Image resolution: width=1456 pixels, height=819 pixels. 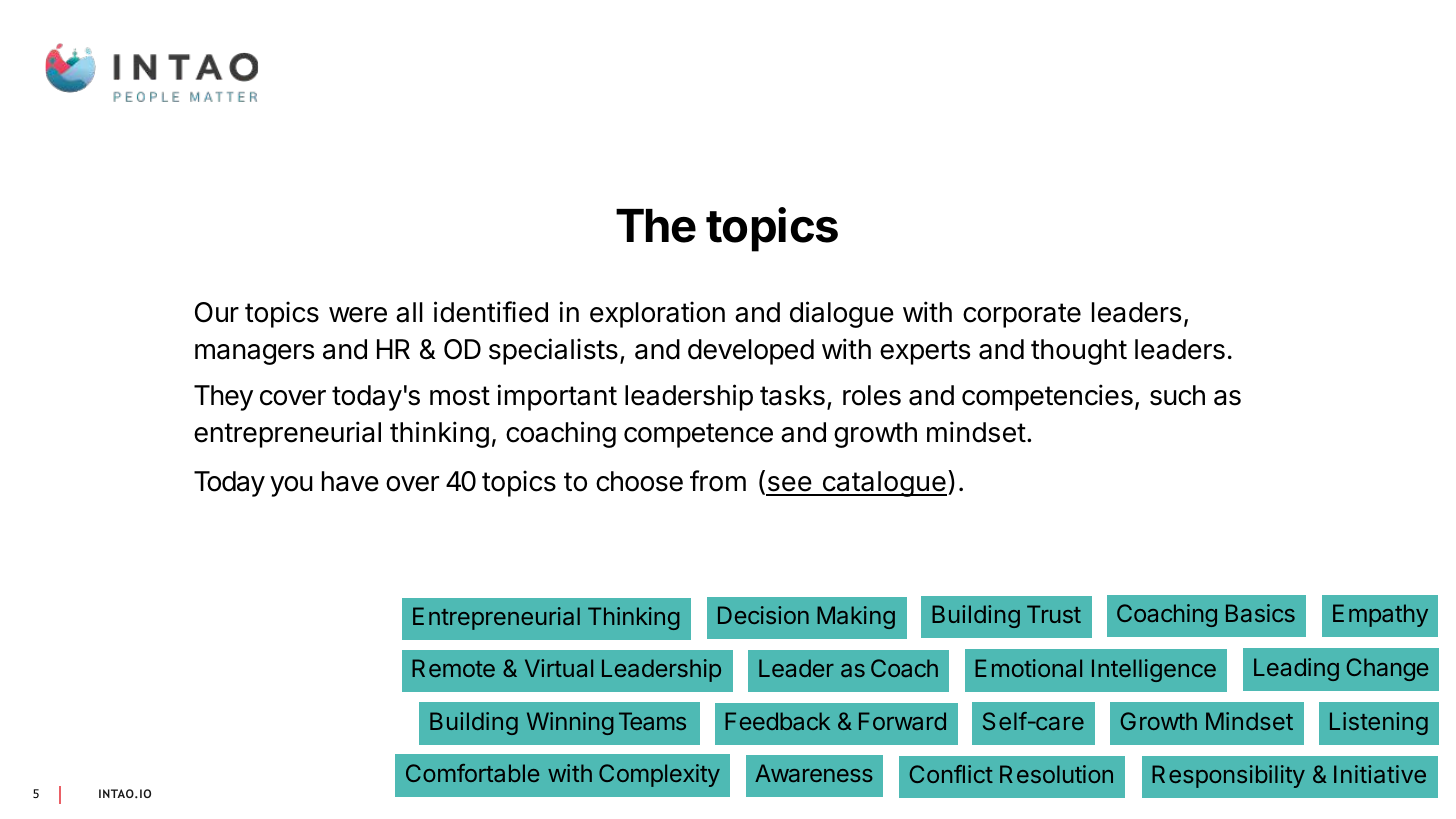 What do you see at coordinates (453, 668) in the document?
I see `Remote` at bounding box center [453, 668].
